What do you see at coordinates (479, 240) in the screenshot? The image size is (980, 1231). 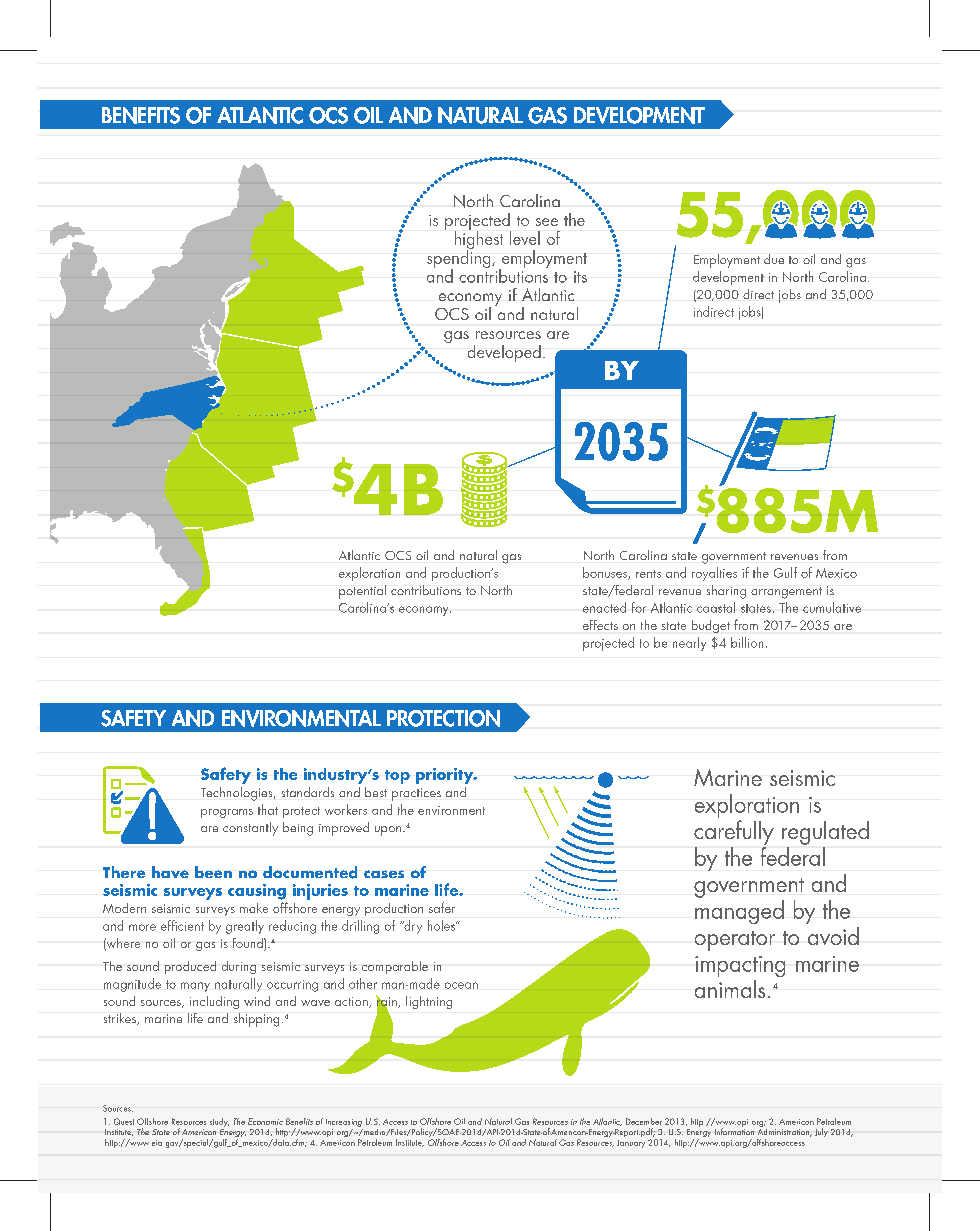 I see `highest` at bounding box center [479, 240].
